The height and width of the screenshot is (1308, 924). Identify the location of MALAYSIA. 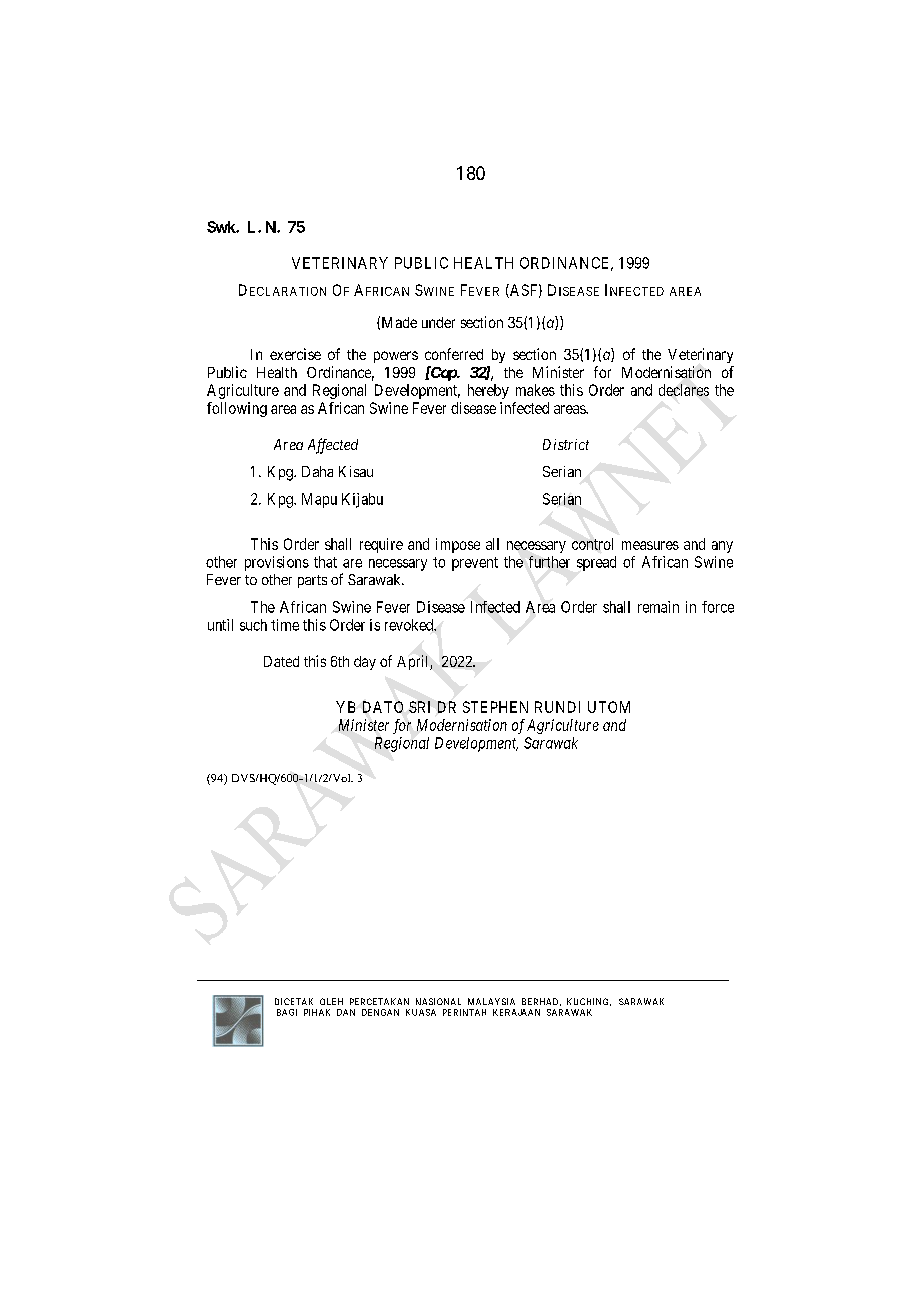
(491, 1001).
